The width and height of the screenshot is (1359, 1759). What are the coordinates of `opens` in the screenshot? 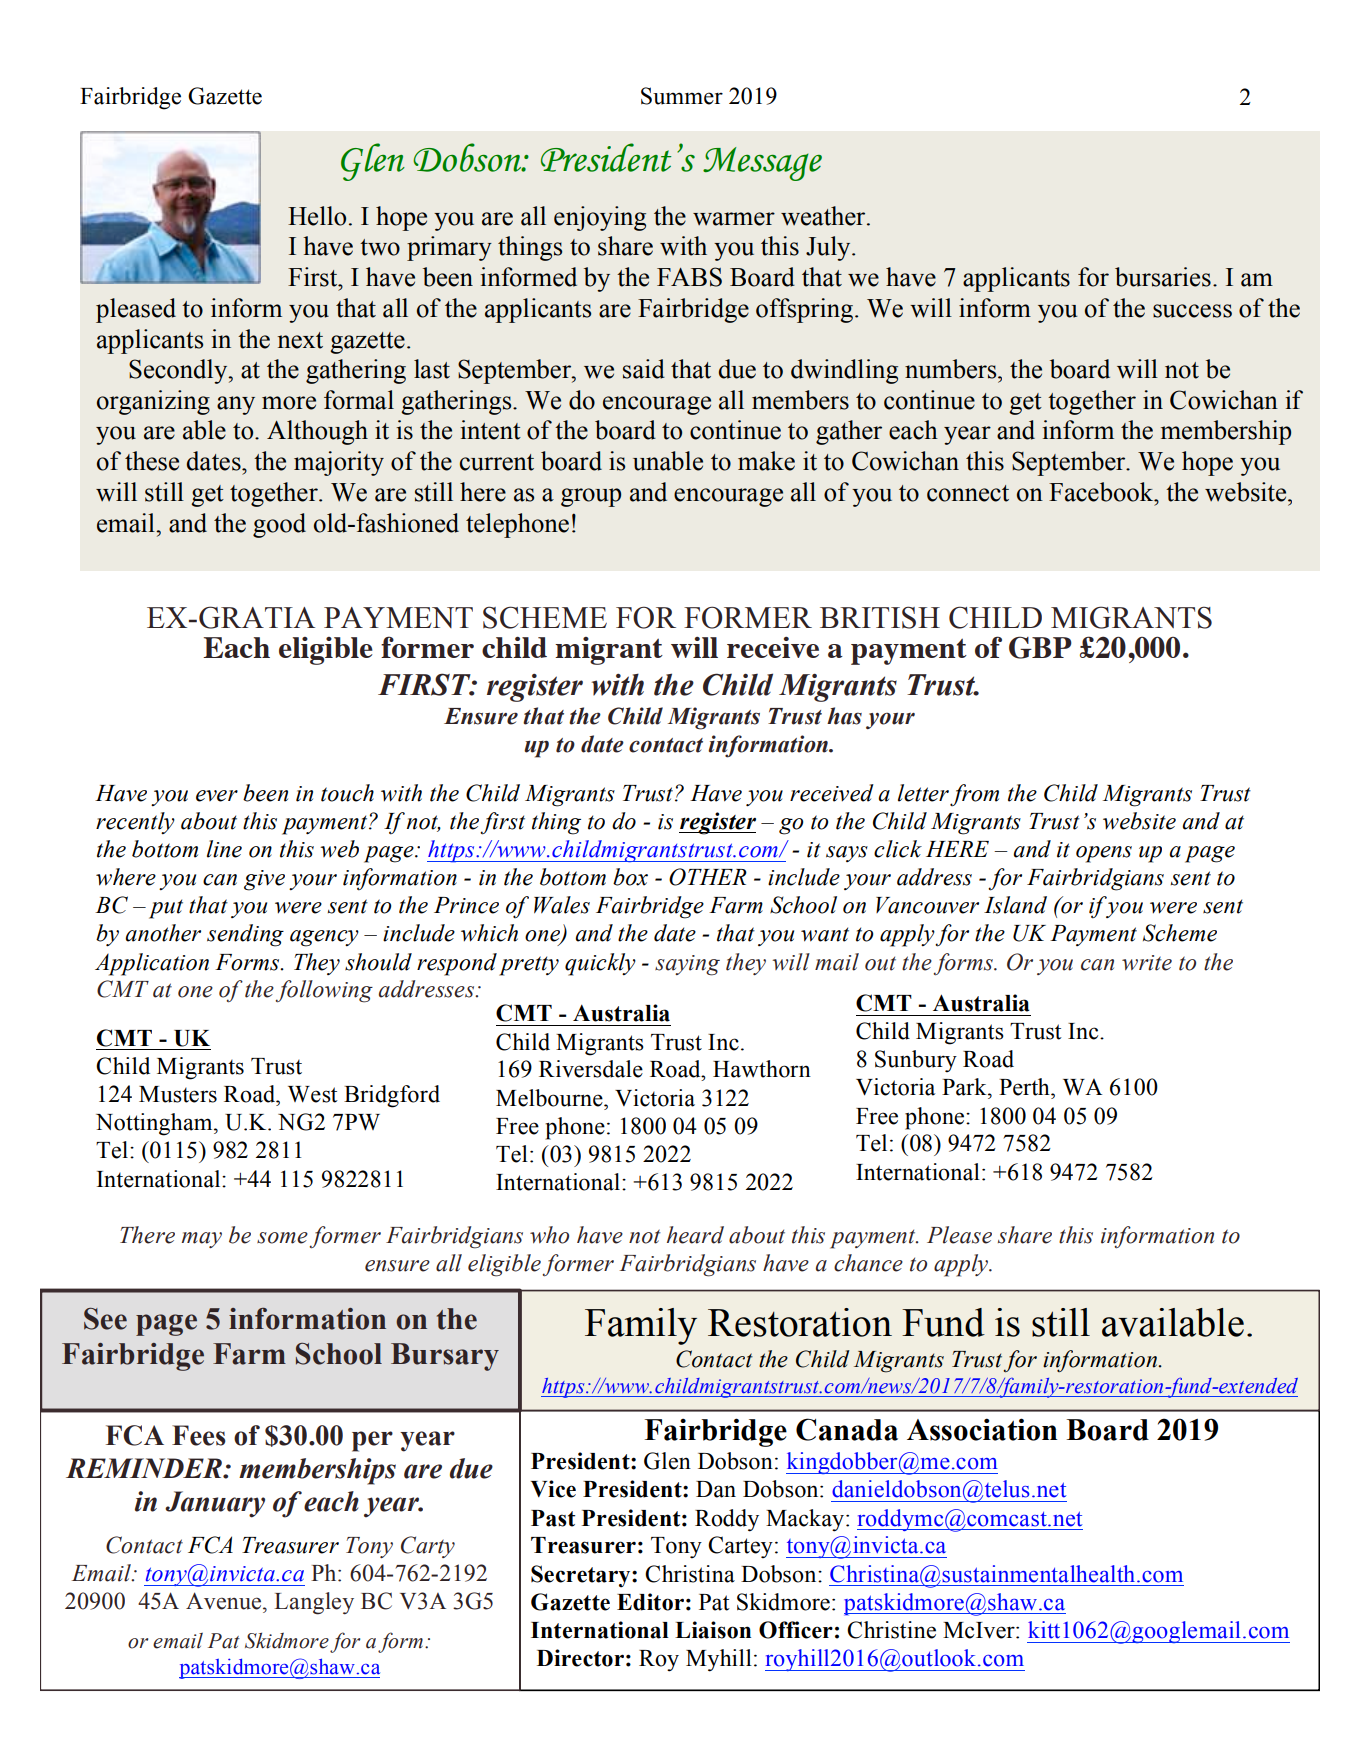 It's located at (1104, 854).
